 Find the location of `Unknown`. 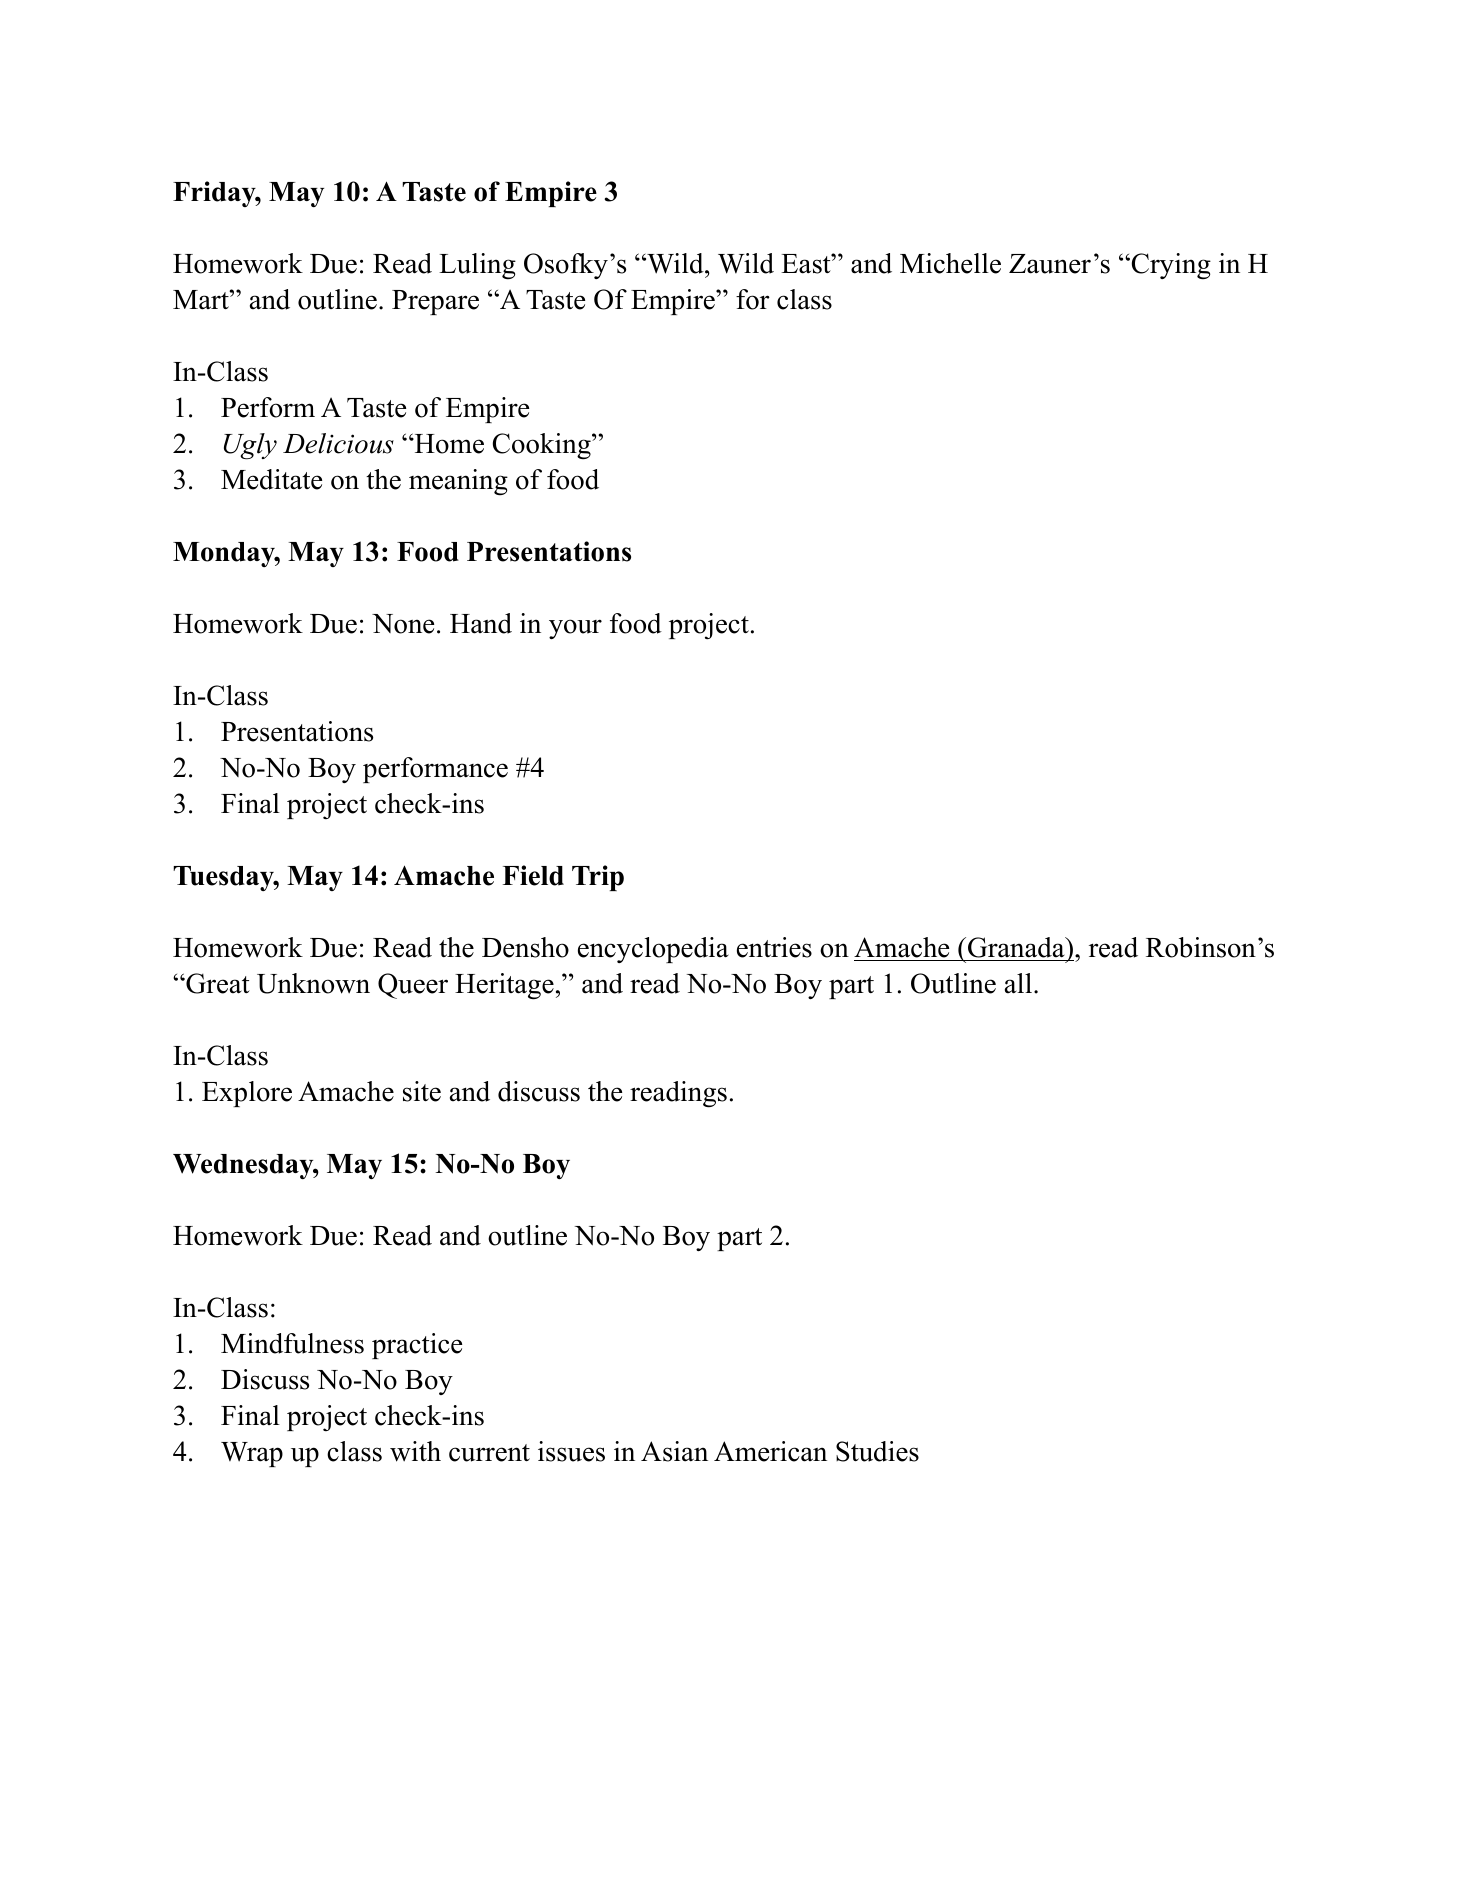

Unknown is located at coordinates (313, 983).
